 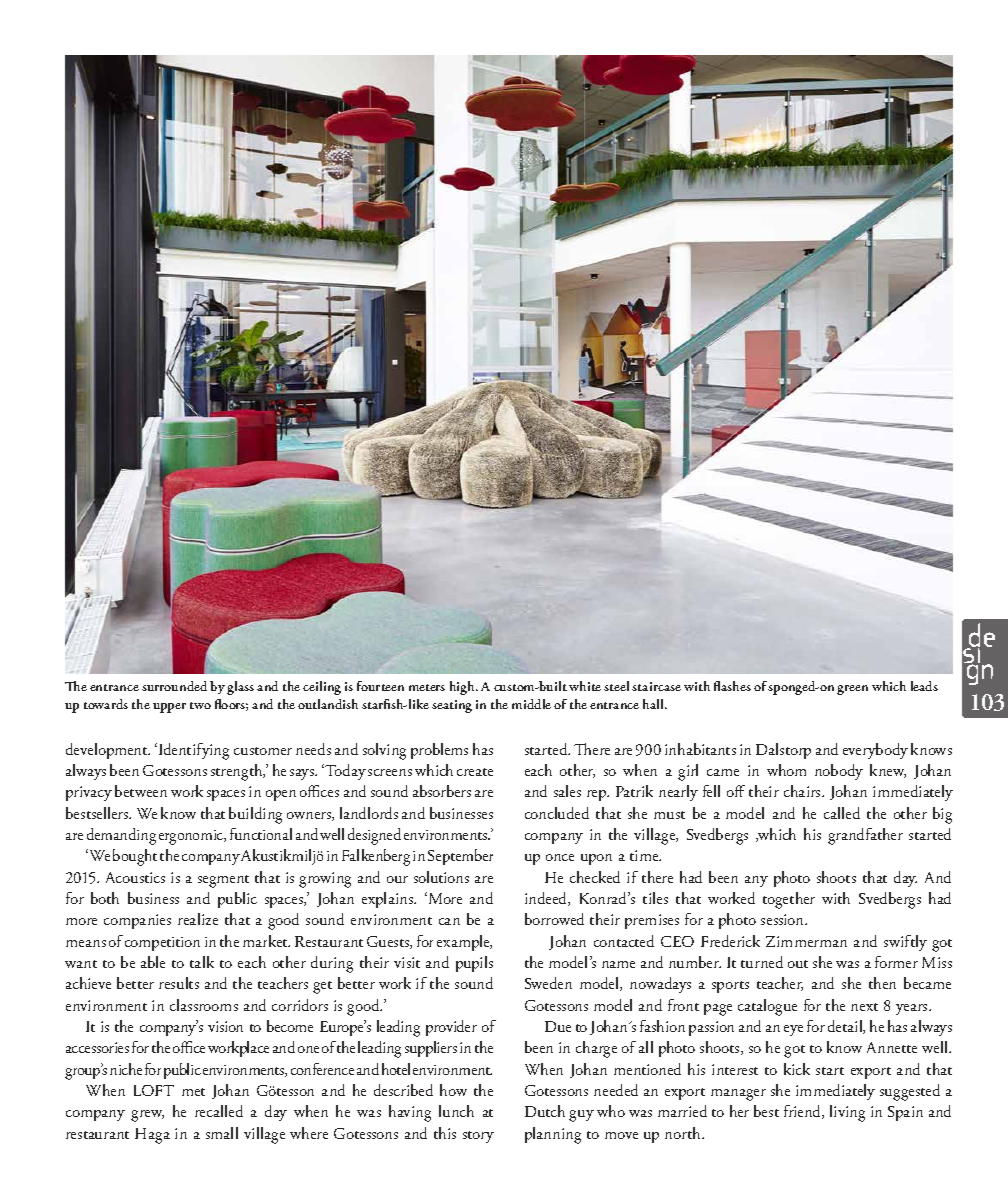 What do you see at coordinates (531, 704) in the screenshot?
I see `middle` at bounding box center [531, 704].
